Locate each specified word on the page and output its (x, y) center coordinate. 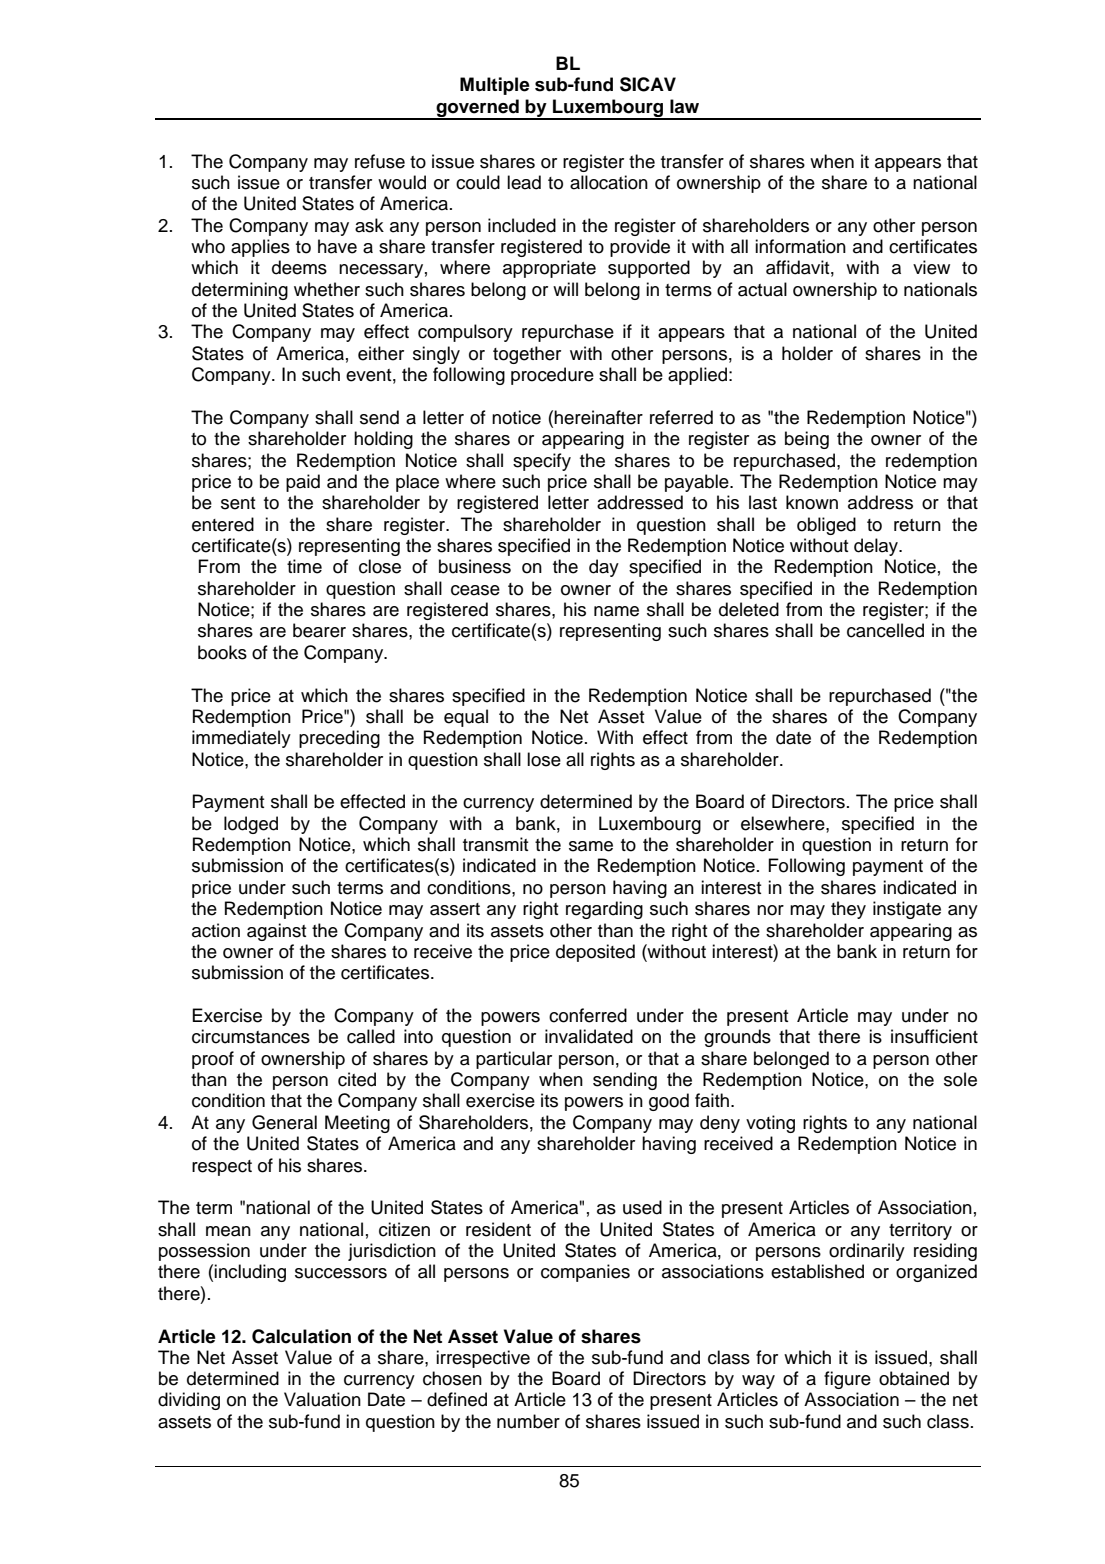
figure (847, 1380)
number (528, 1421)
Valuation (322, 1399)
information (800, 246)
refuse (380, 161)
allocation (609, 182)
